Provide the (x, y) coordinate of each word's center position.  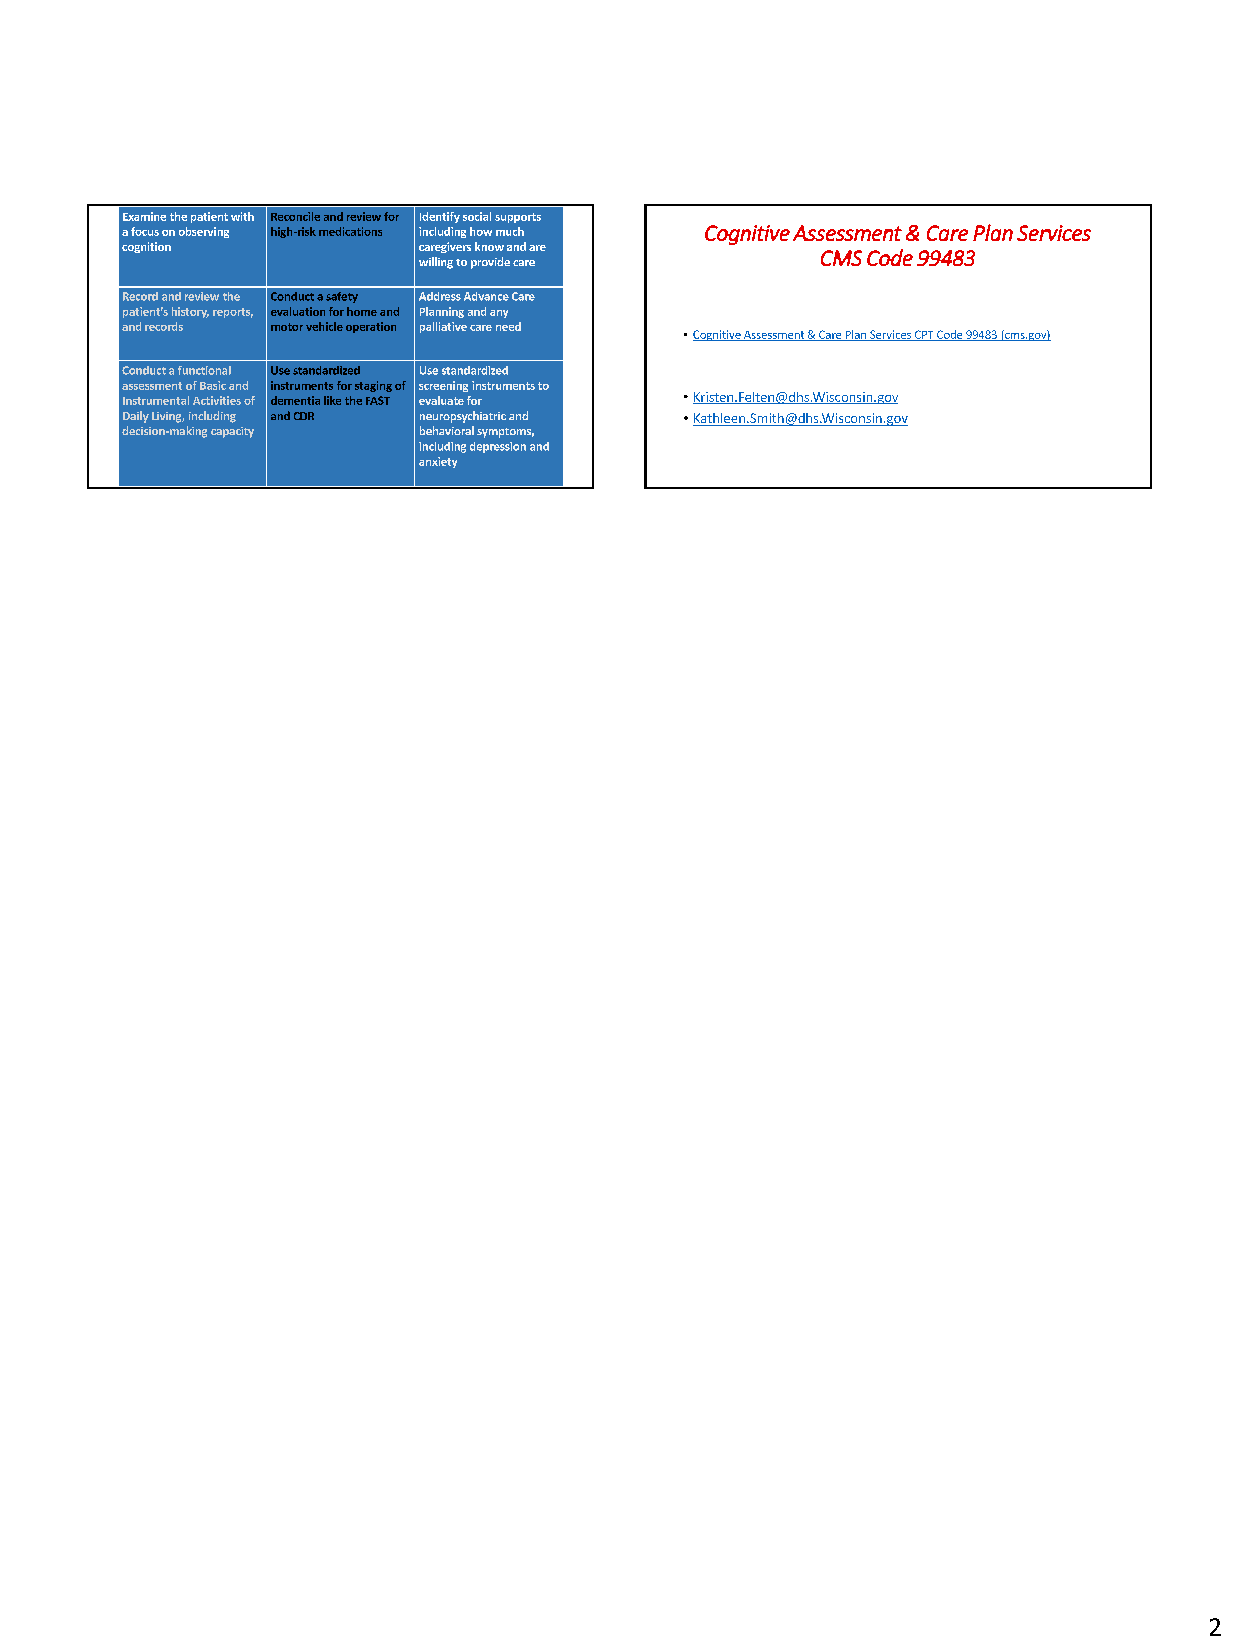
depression (498, 447)
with (242, 216)
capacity (232, 432)
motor (287, 327)
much (510, 231)
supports (518, 218)
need (508, 326)
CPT (924, 335)
